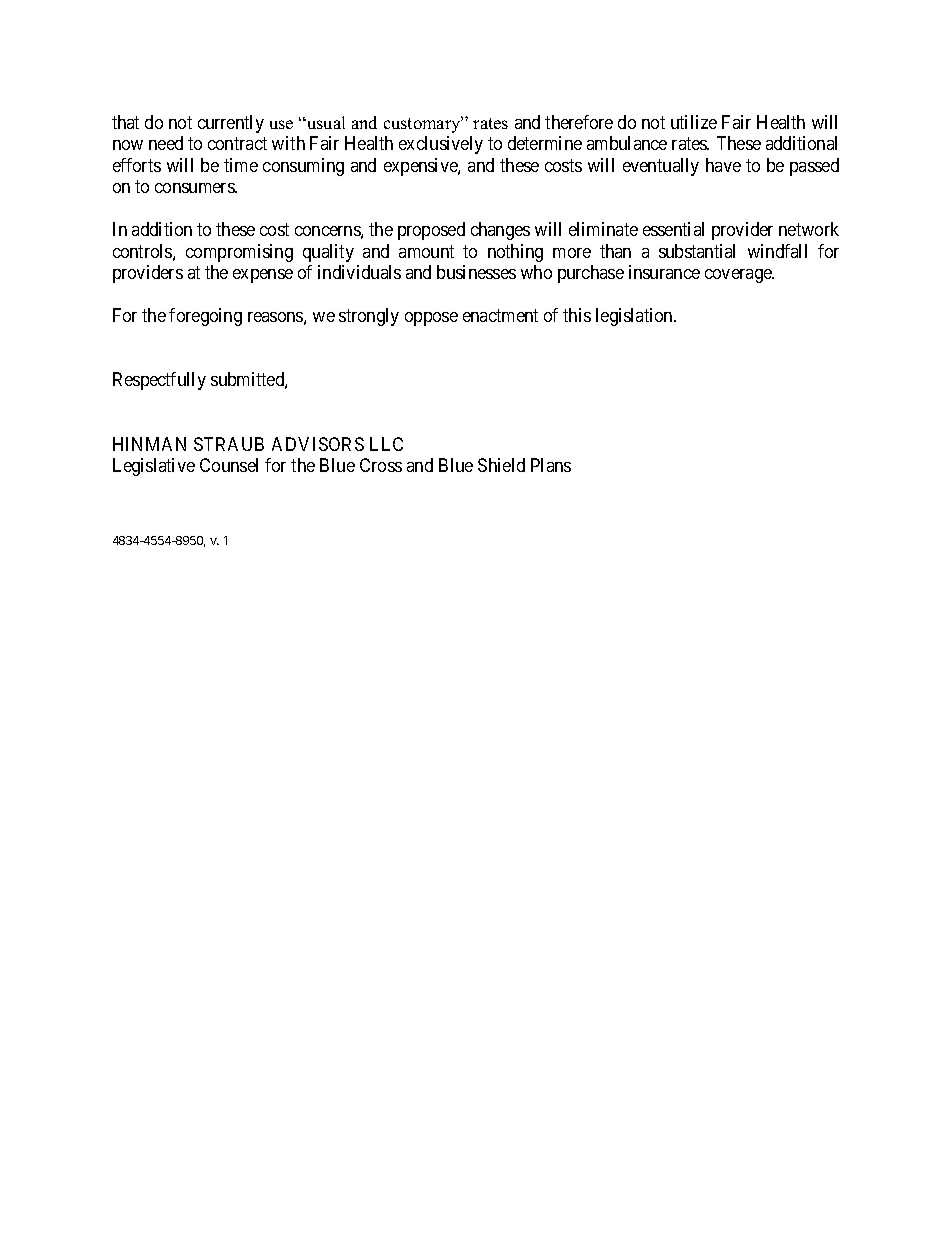  I want to click on currently, so click(231, 124).
